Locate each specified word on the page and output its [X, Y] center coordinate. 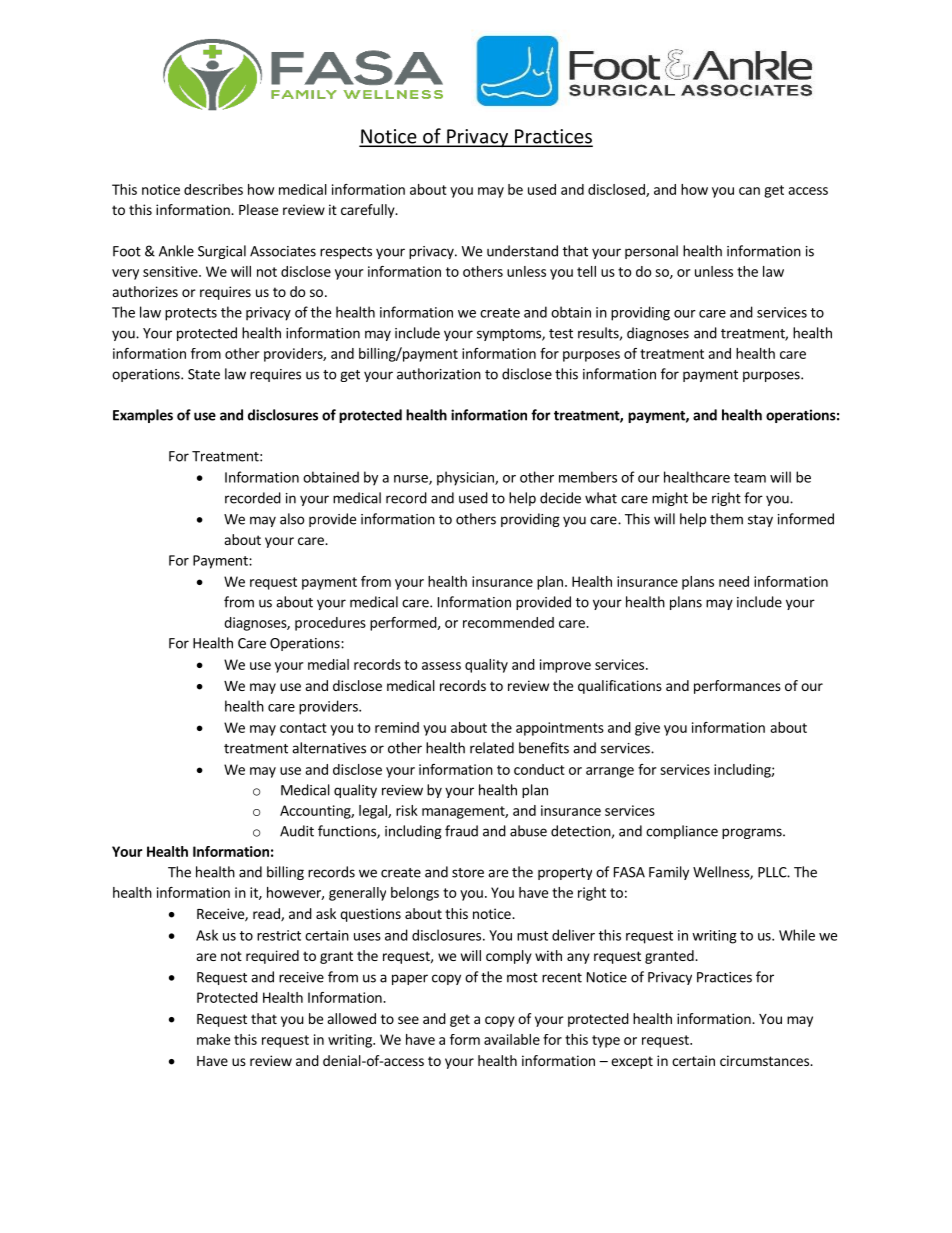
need [734, 581]
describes [213, 189]
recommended [508, 622]
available [512, 1039]
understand [522, 251]
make [213, 1039]
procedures [330, 624]
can [749, 191]
